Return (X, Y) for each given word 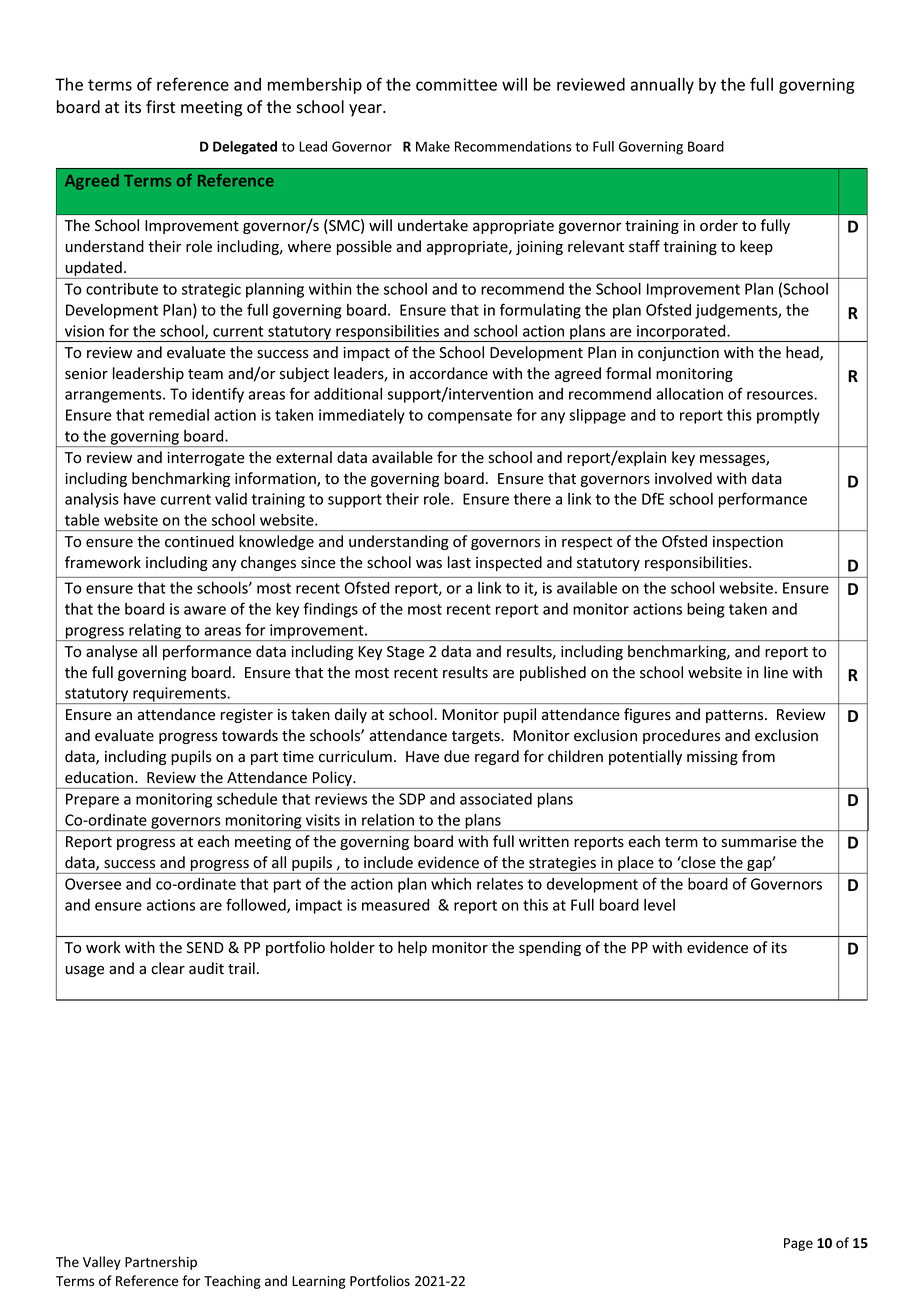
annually (662, 86)
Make (433, 146)
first (160, 107)
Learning (319, 1282)
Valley (102, 1263)
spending (550, 948)
